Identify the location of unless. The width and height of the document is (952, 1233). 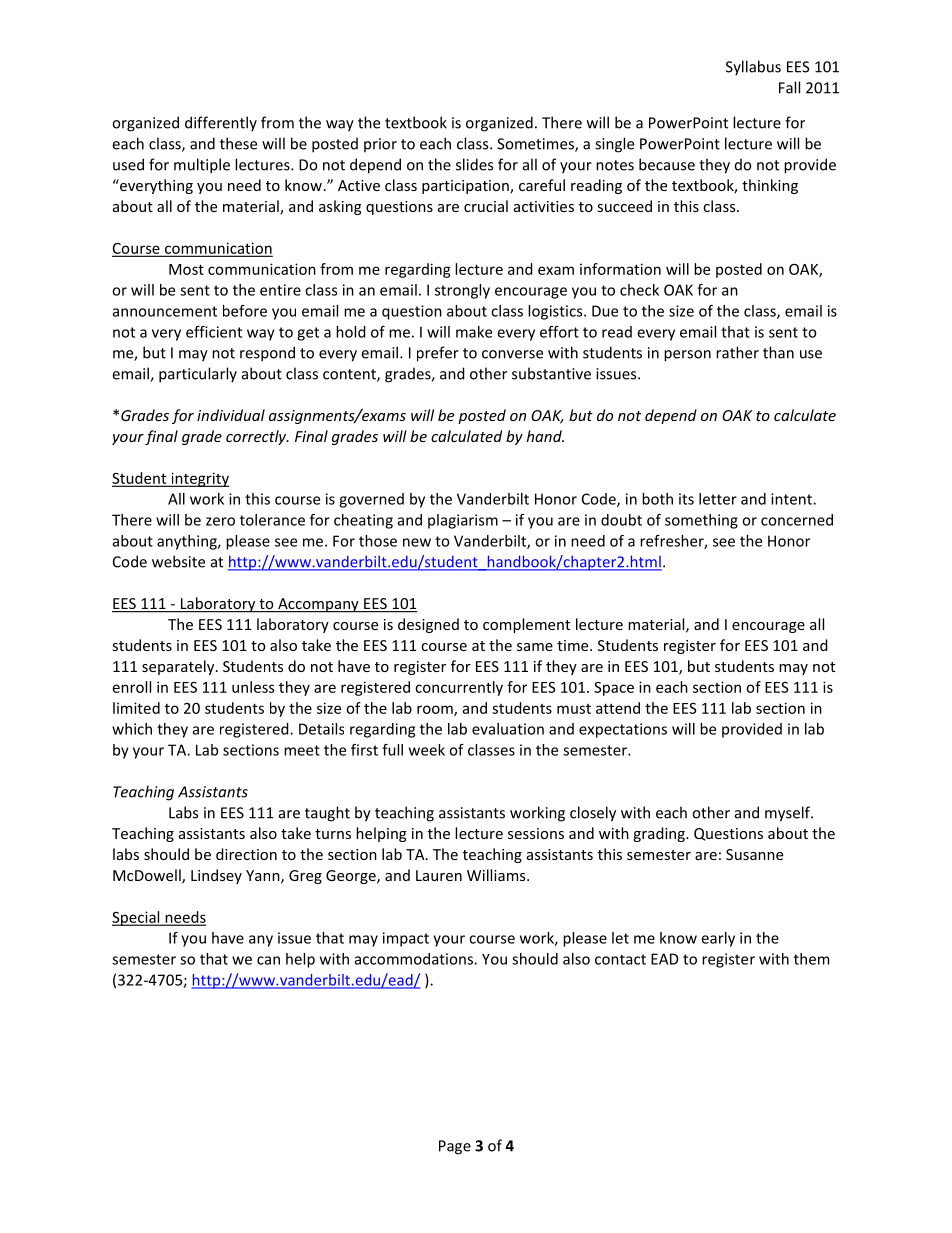
(253, 687).
